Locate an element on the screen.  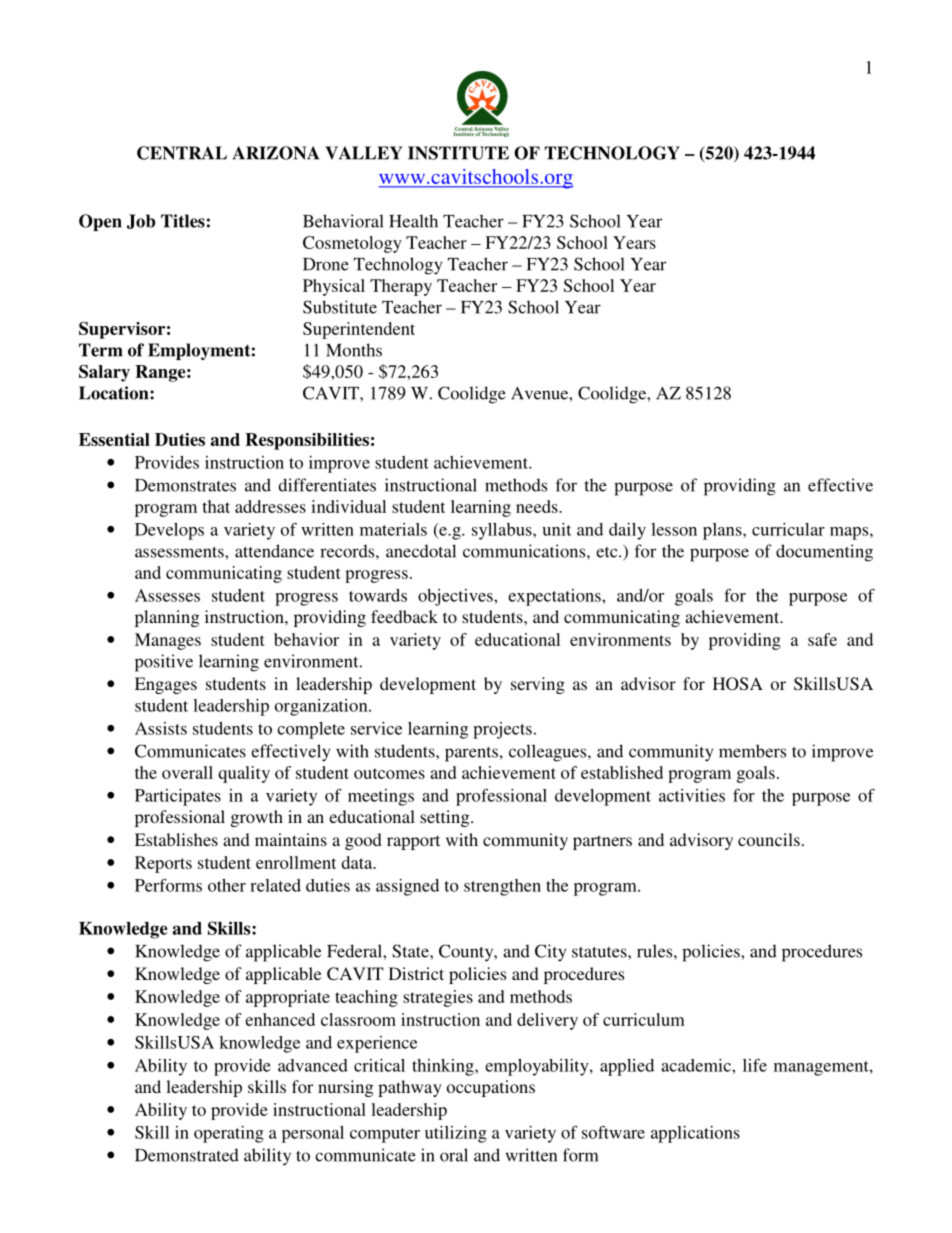
Demonstrated is located at coordinates (187, 1155).
